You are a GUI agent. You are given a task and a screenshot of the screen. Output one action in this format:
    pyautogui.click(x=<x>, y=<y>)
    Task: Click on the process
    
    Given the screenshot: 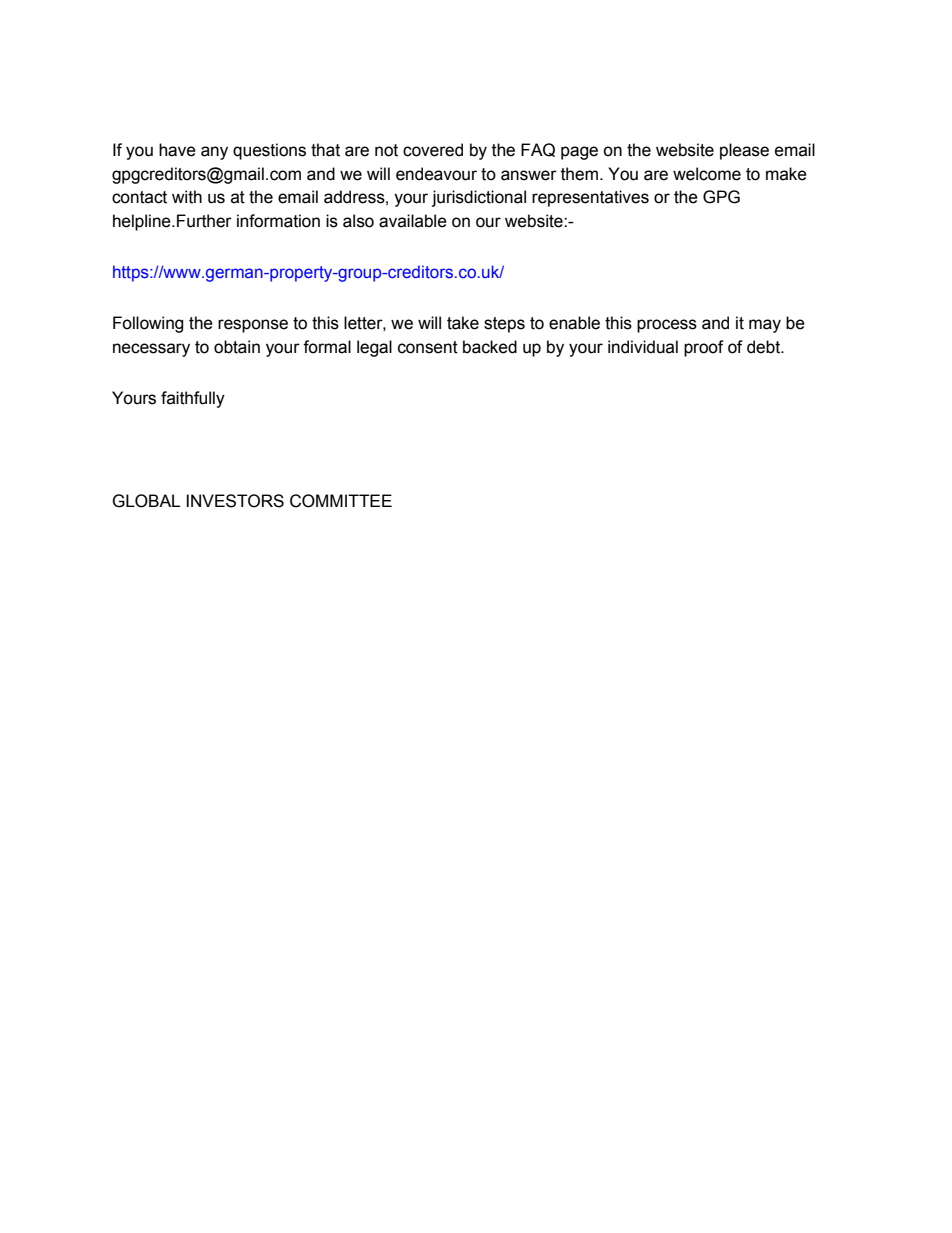 What is the action you would take?
    pyautogui.click(x=667, y=326)
